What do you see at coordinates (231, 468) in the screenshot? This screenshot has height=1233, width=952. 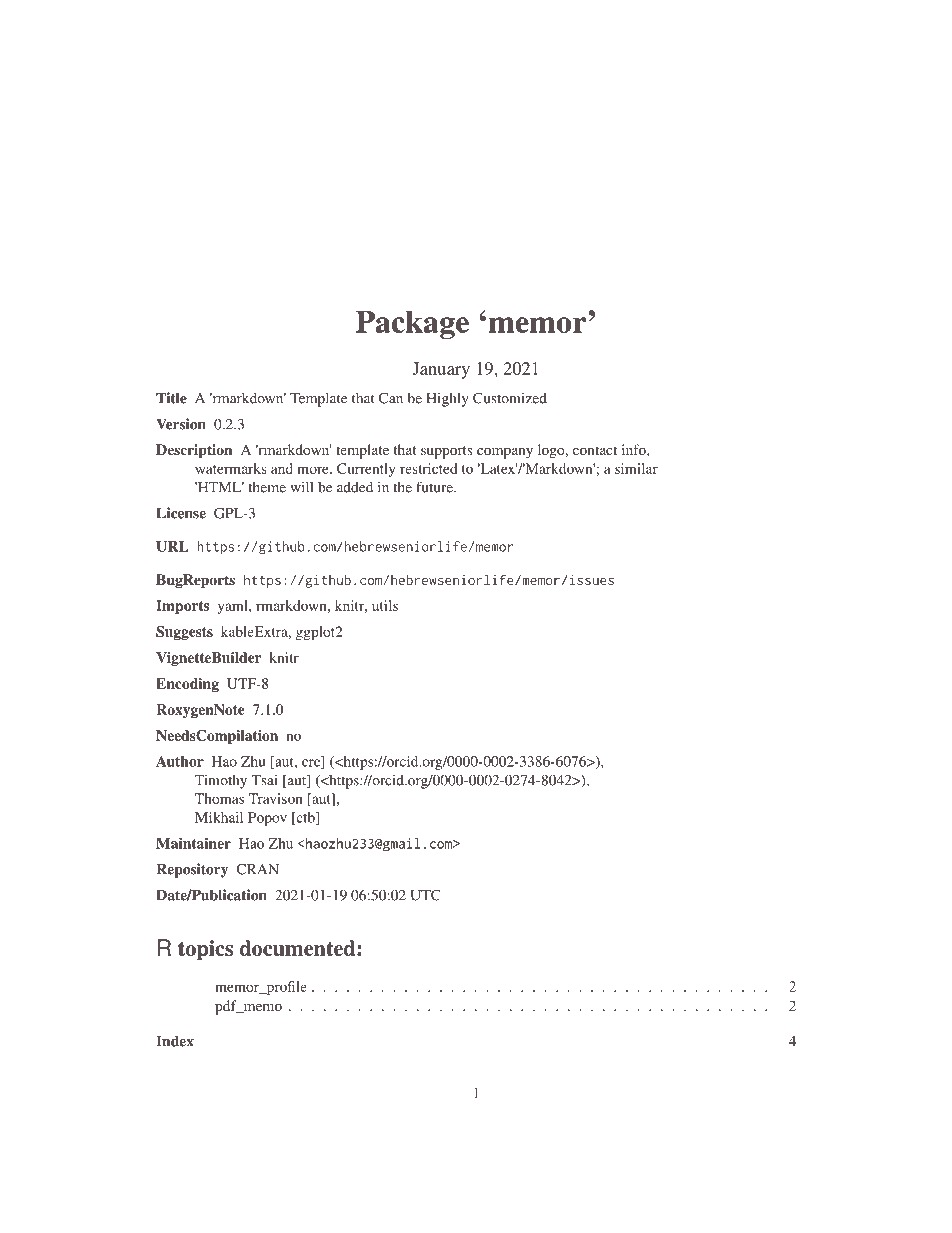 I see `watermarks` at bounding box center [231, 468].
